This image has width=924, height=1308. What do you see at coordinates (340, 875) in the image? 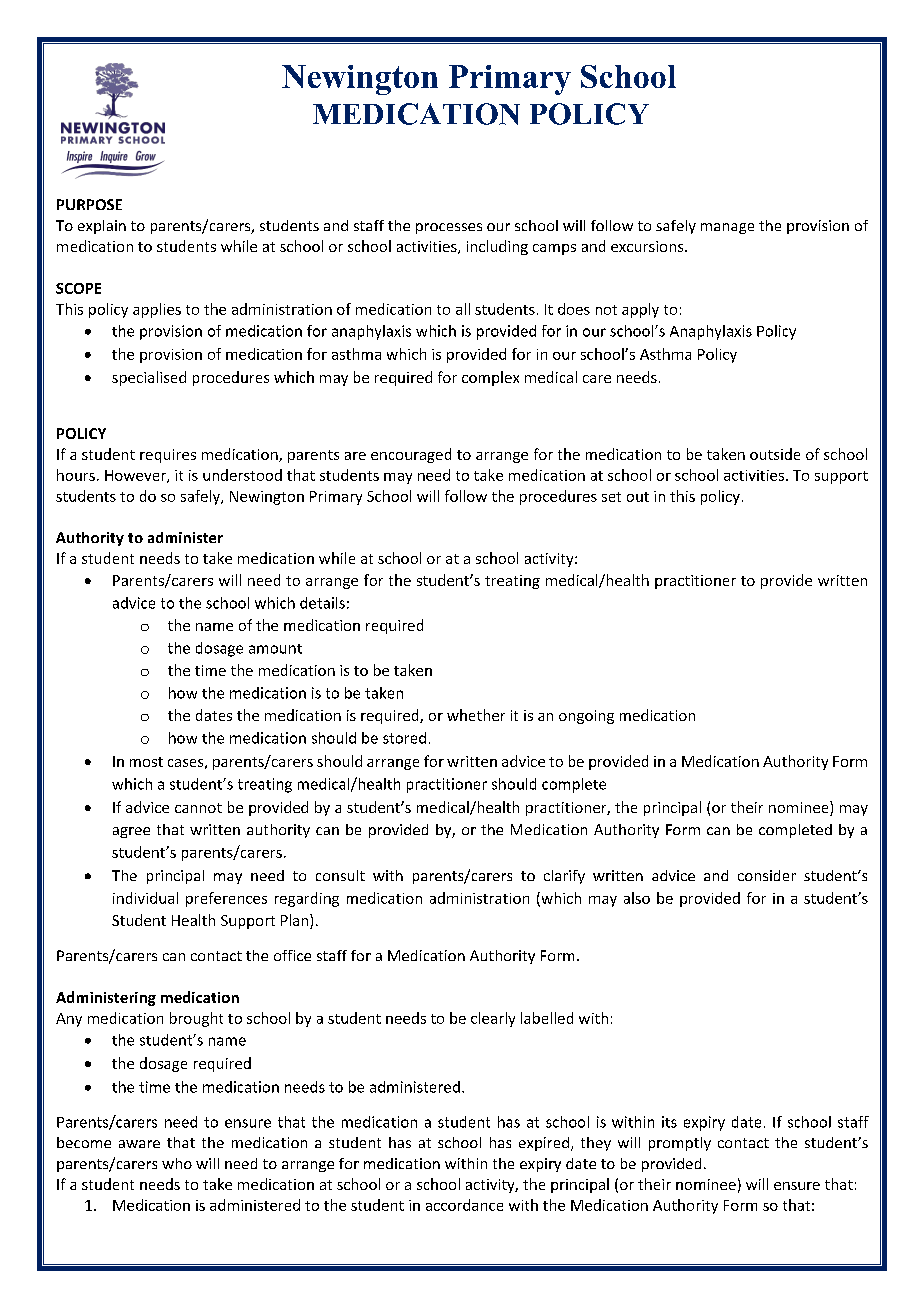
I see `consult` at bounding box center [340, 875].
